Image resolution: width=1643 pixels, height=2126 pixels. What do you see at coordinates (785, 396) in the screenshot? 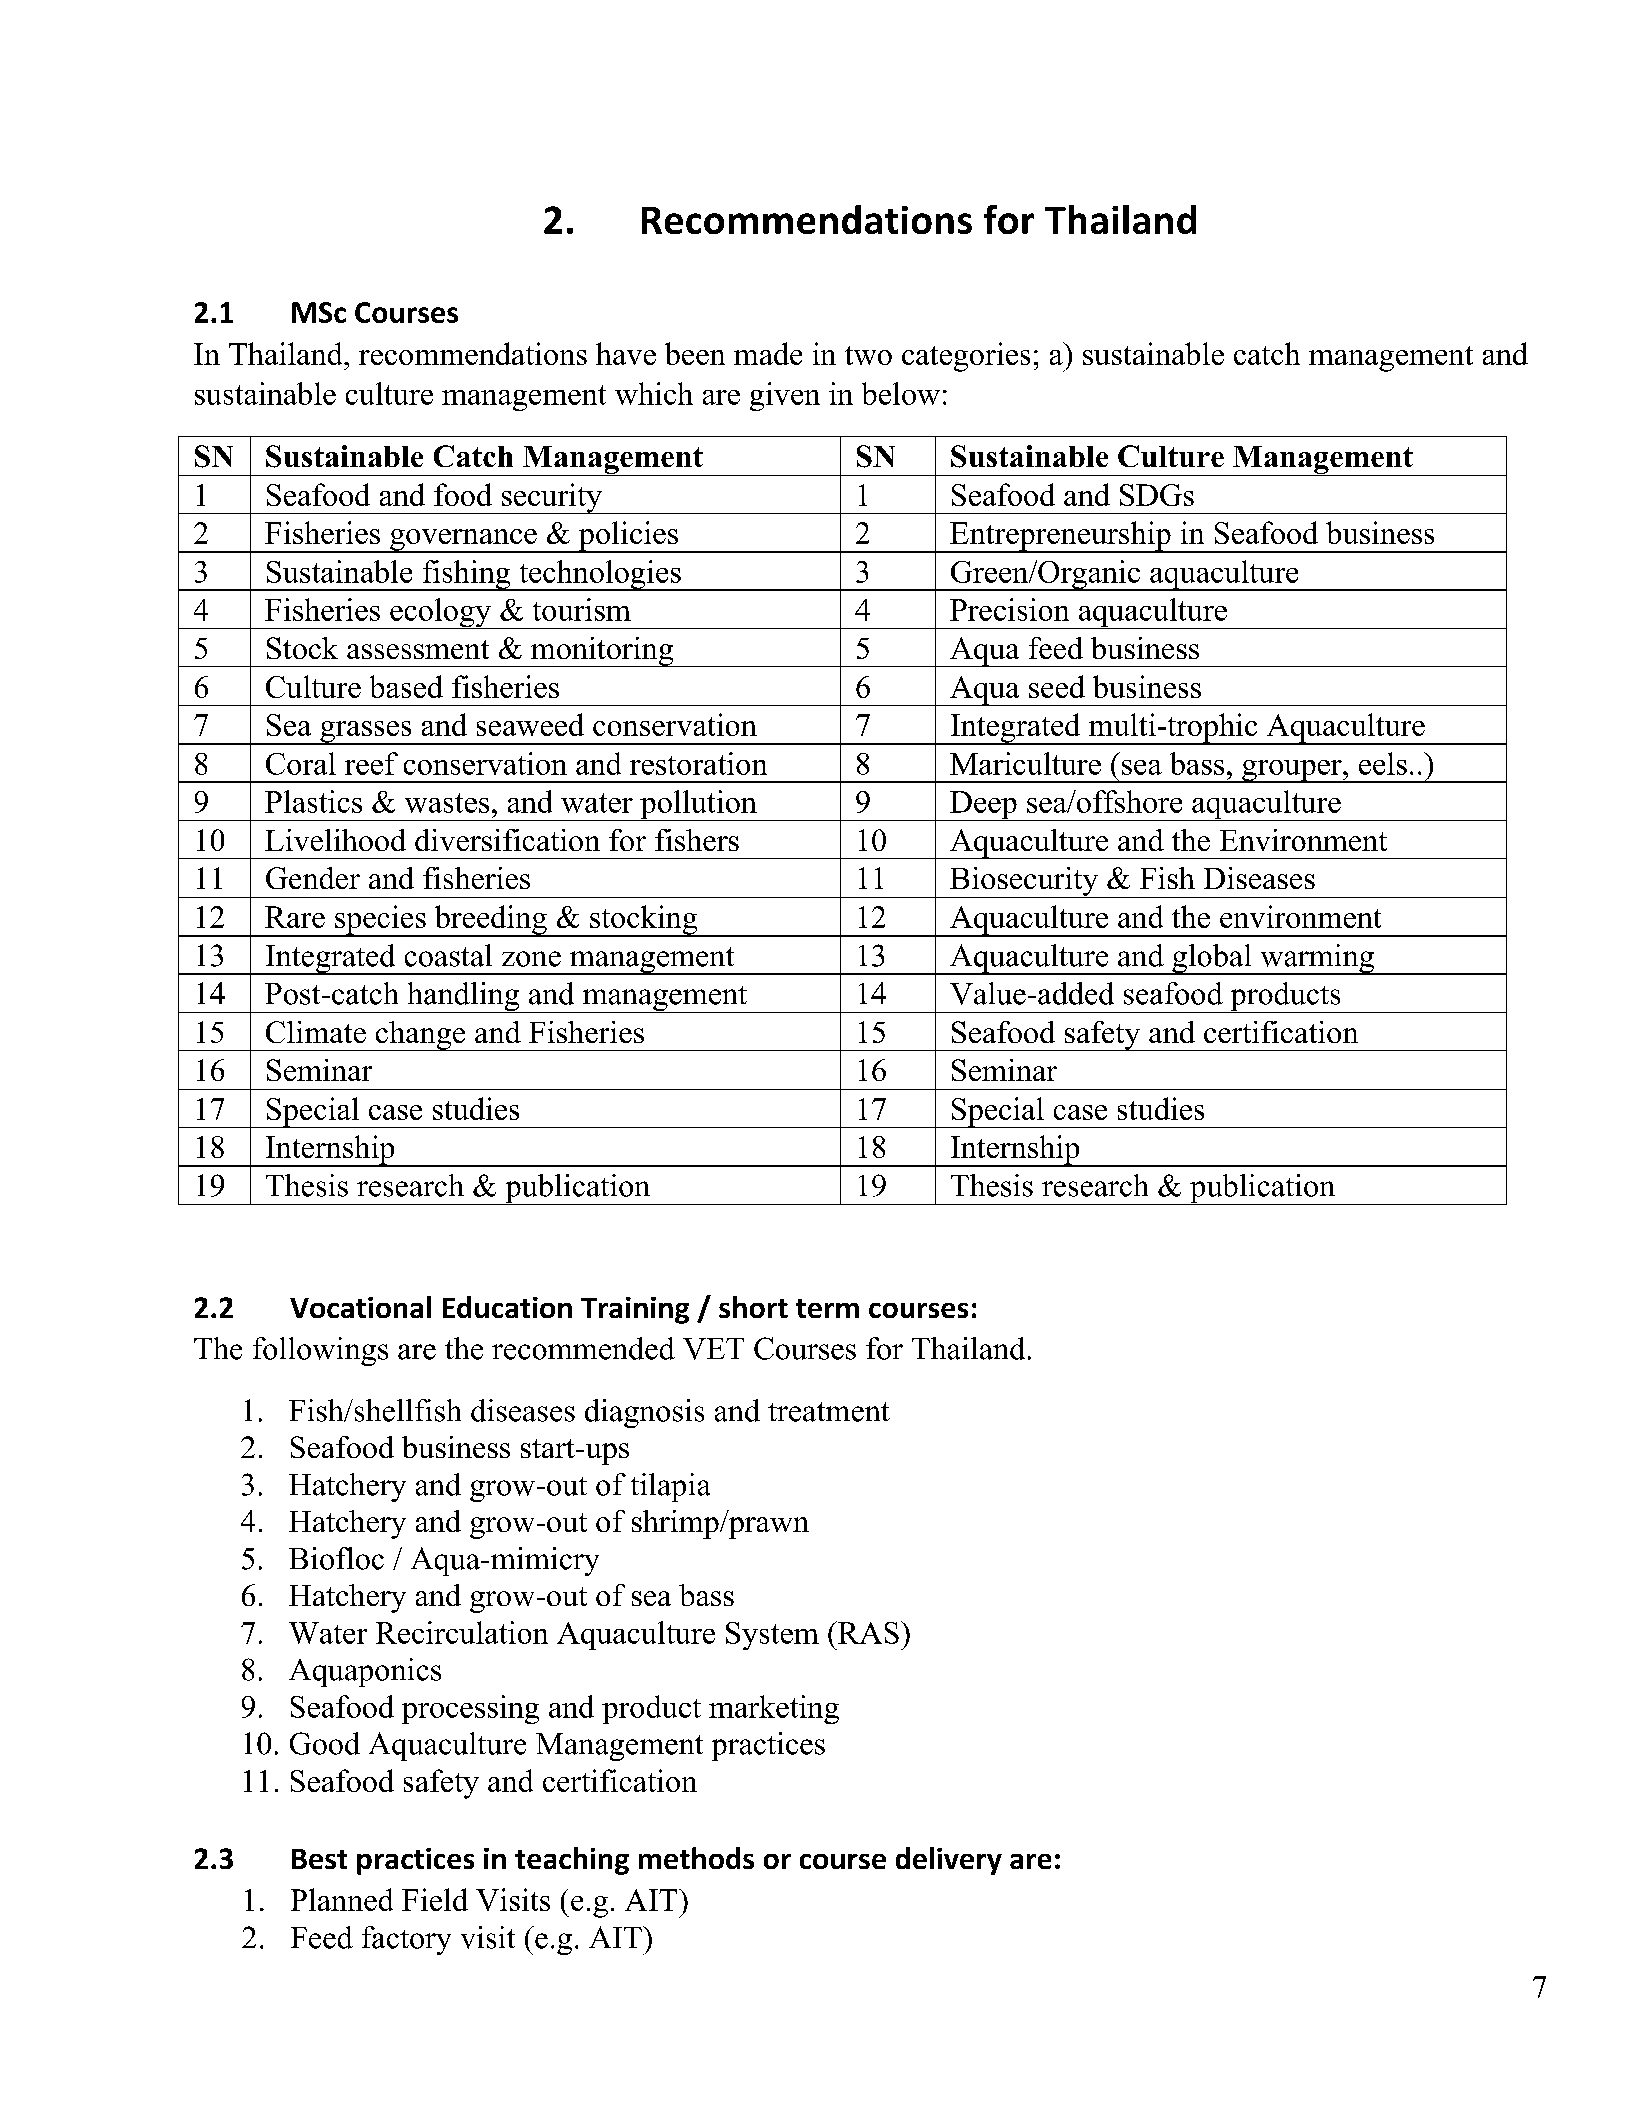
I see `given` at bounding box center [785, 396].
